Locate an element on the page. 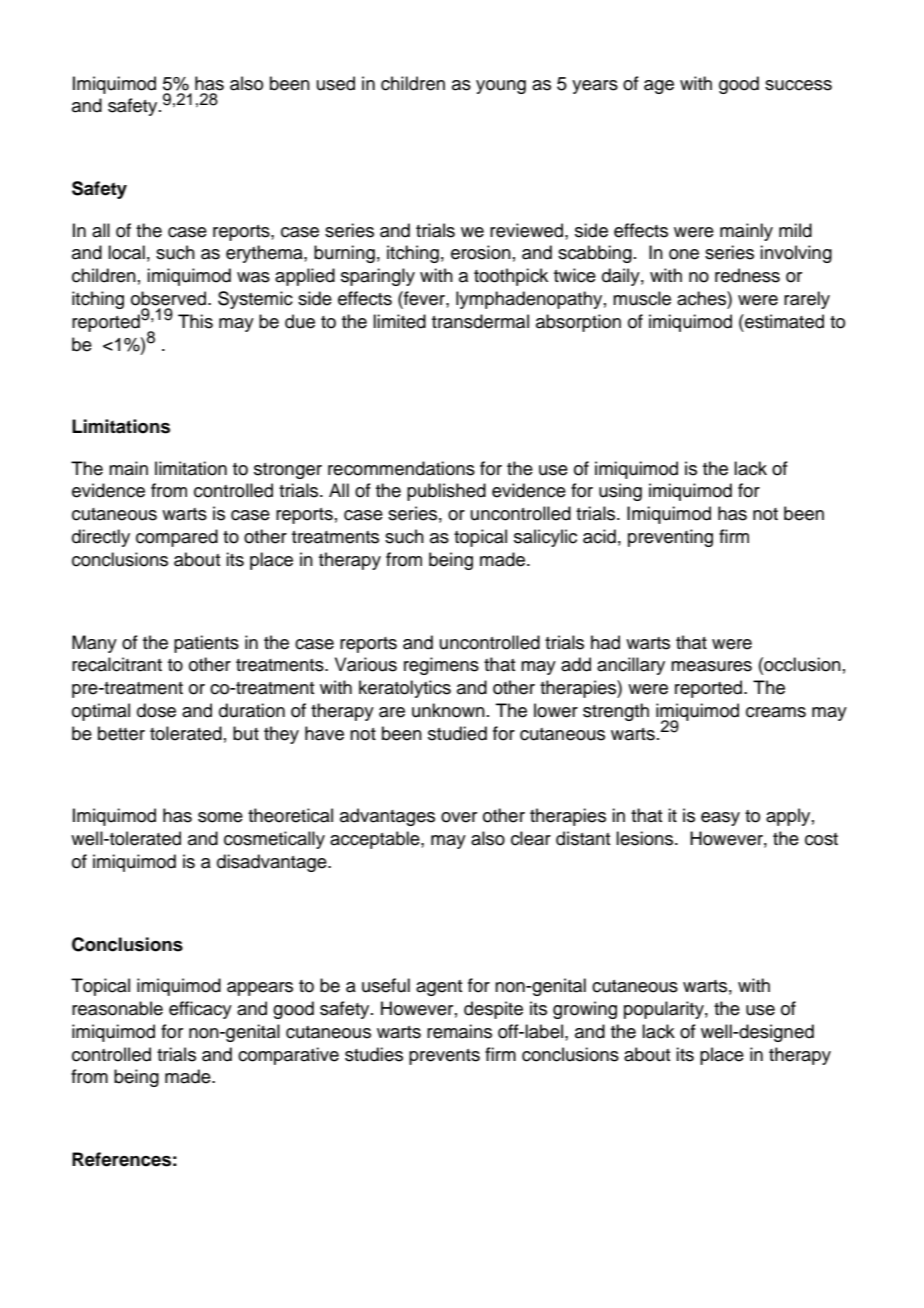 Image resolution: width=924 pixels, height=1308 pixels. estimated is located at coordinates (783, 321).
